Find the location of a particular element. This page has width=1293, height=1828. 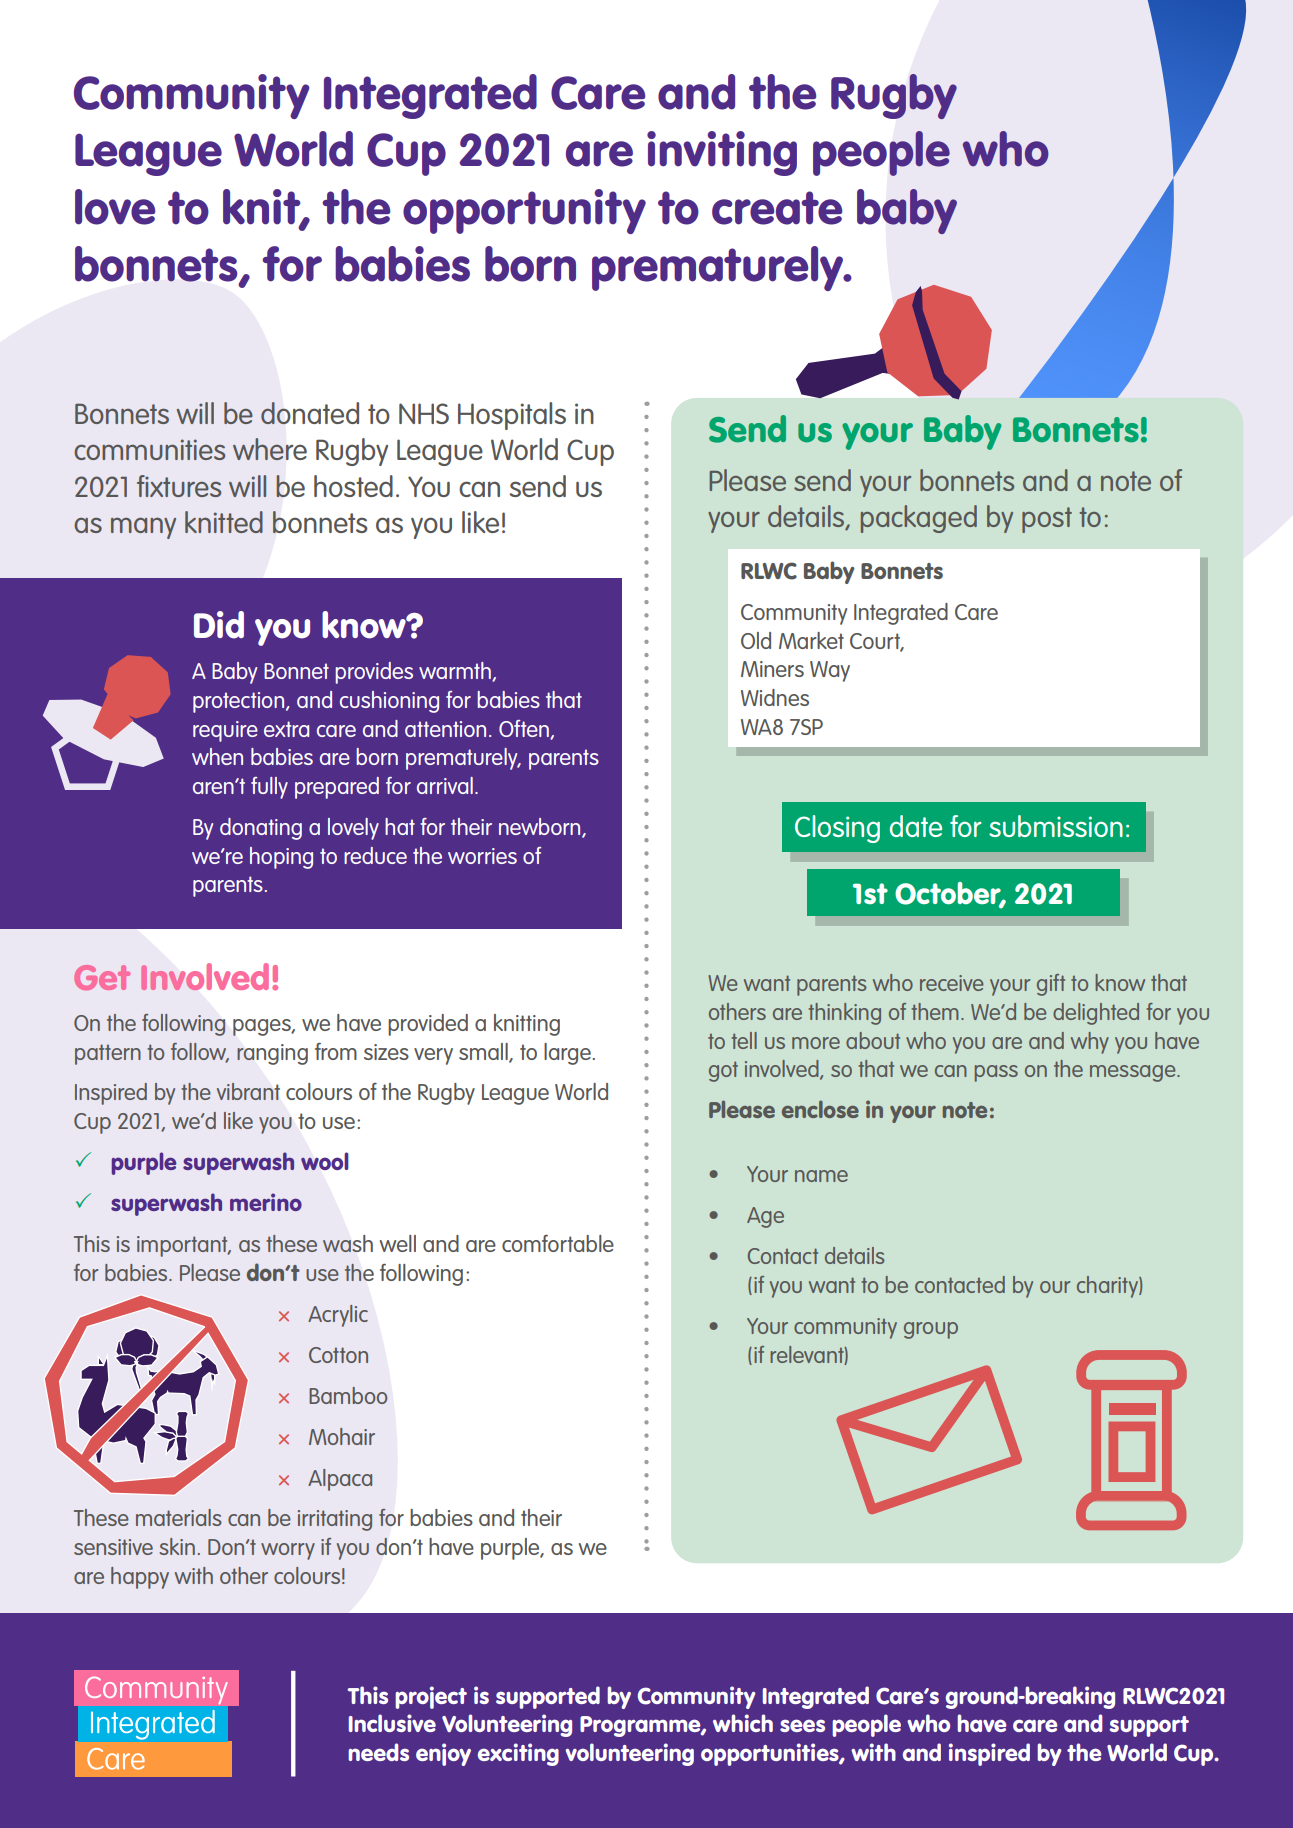

large is located at coordinates (567, 1054).
